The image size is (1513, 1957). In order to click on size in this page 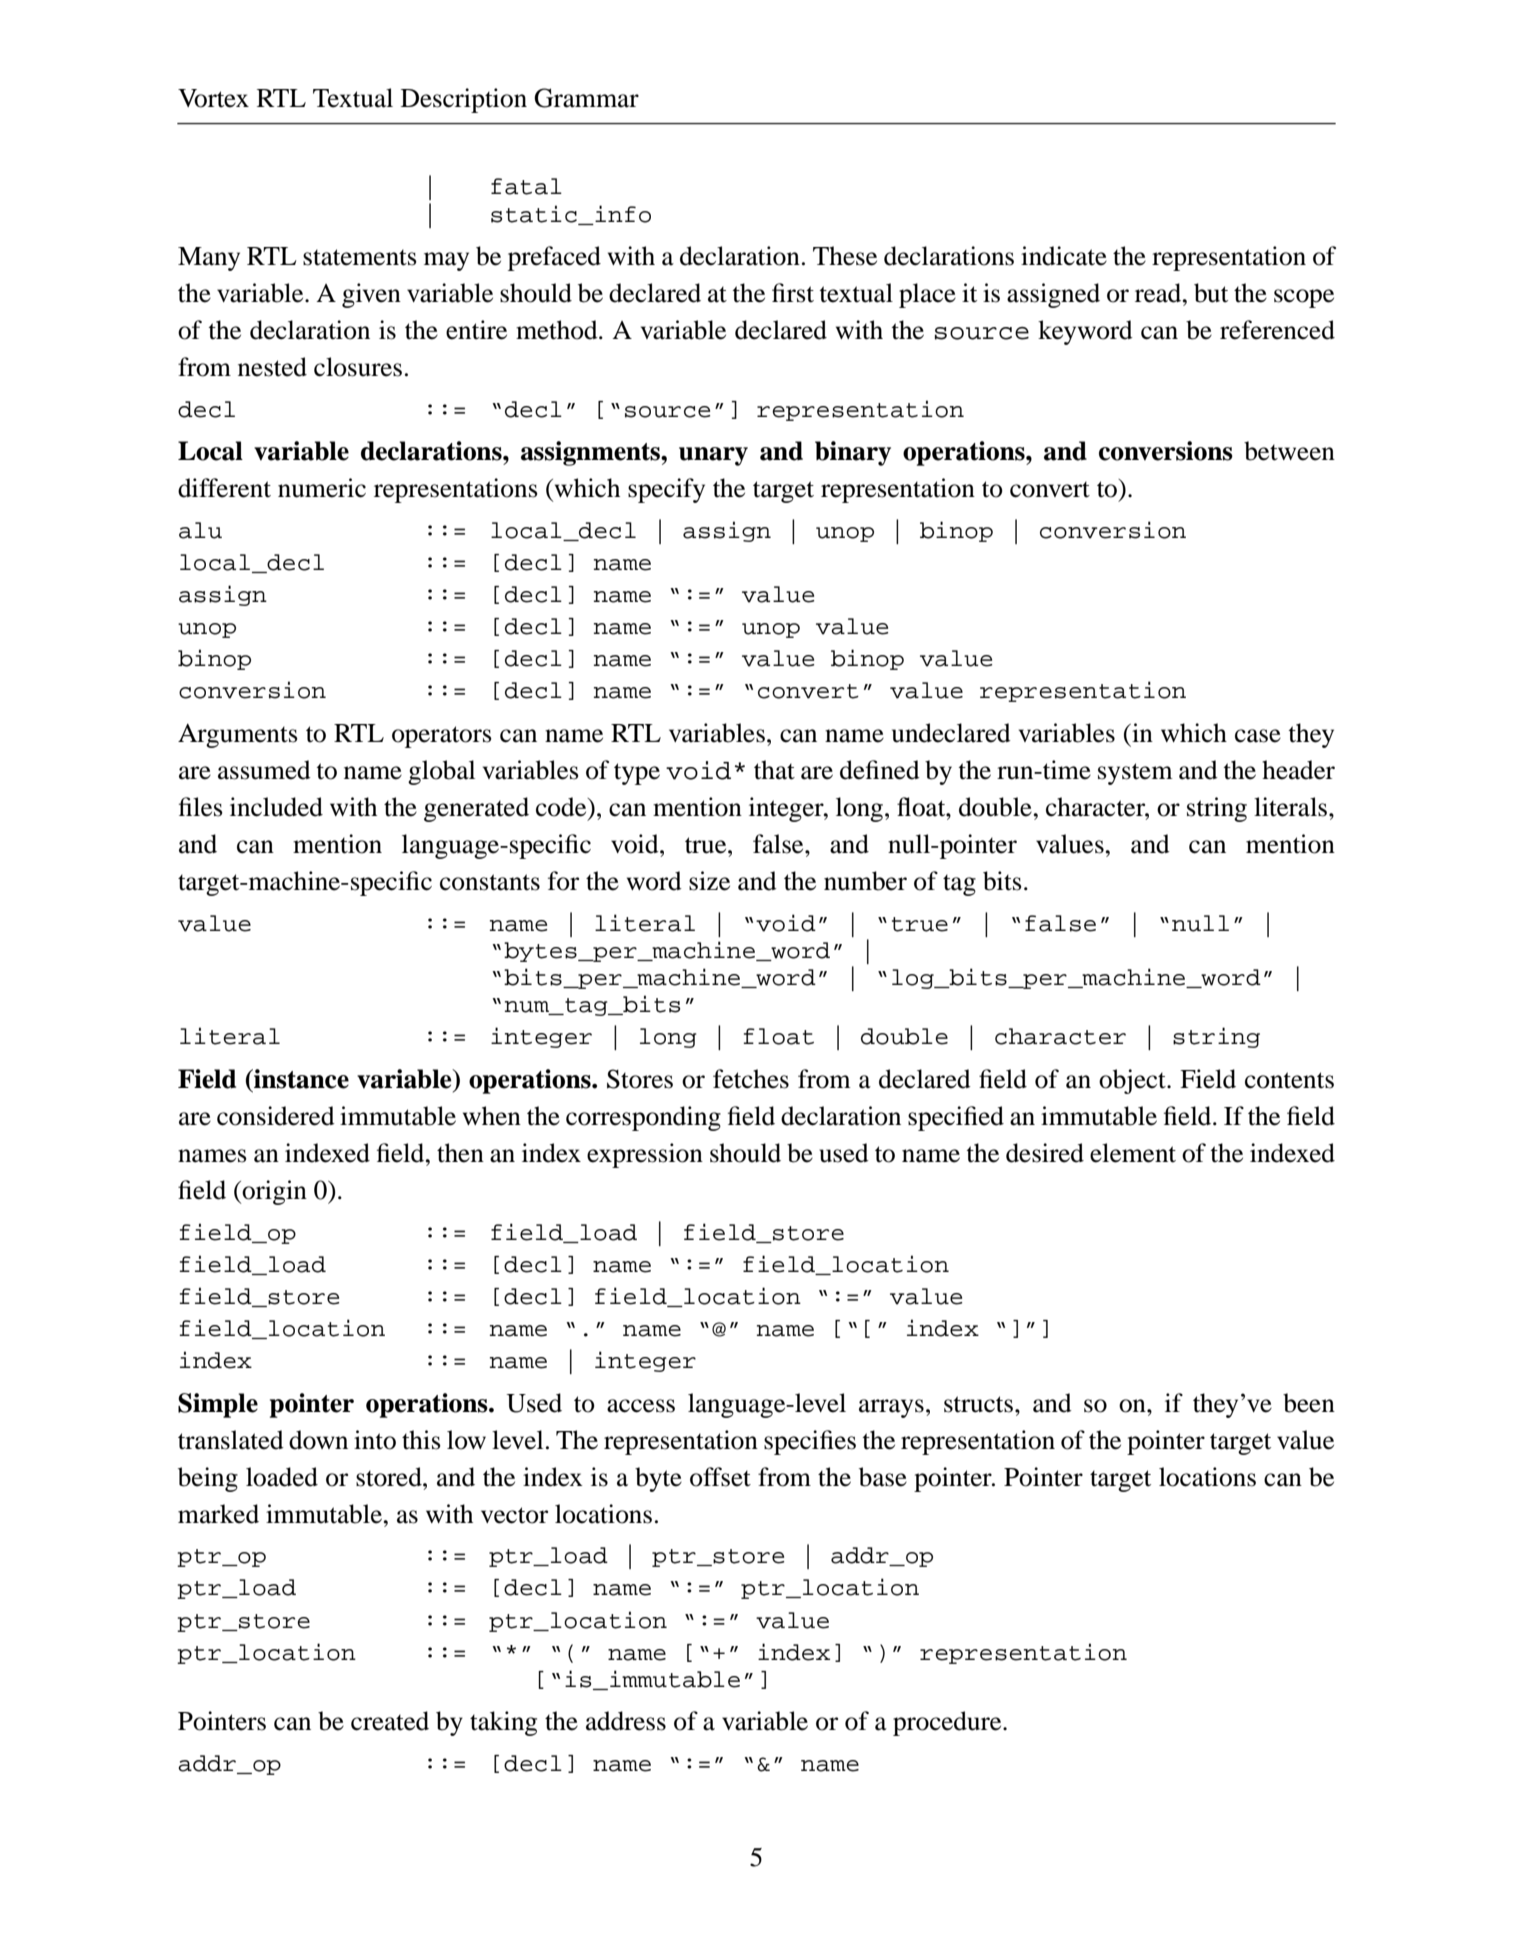, I will do `click(709, 881)`.
